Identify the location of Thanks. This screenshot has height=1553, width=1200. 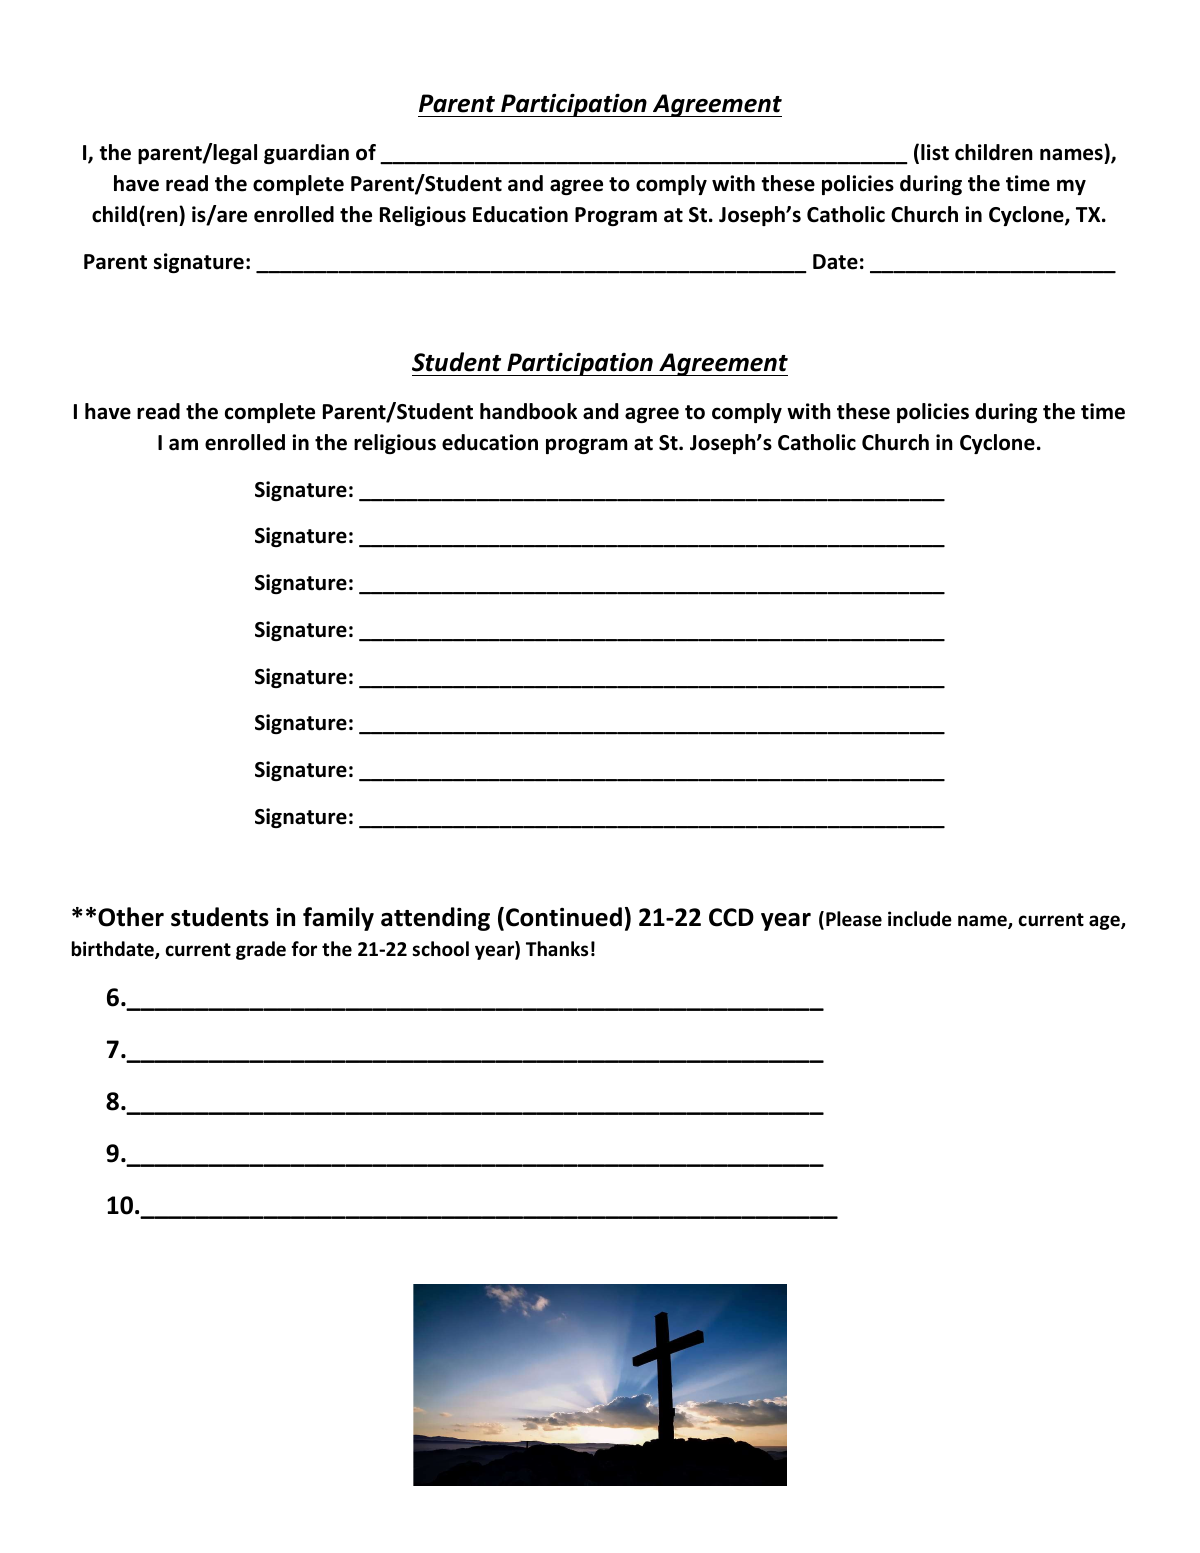
(557, 949).
